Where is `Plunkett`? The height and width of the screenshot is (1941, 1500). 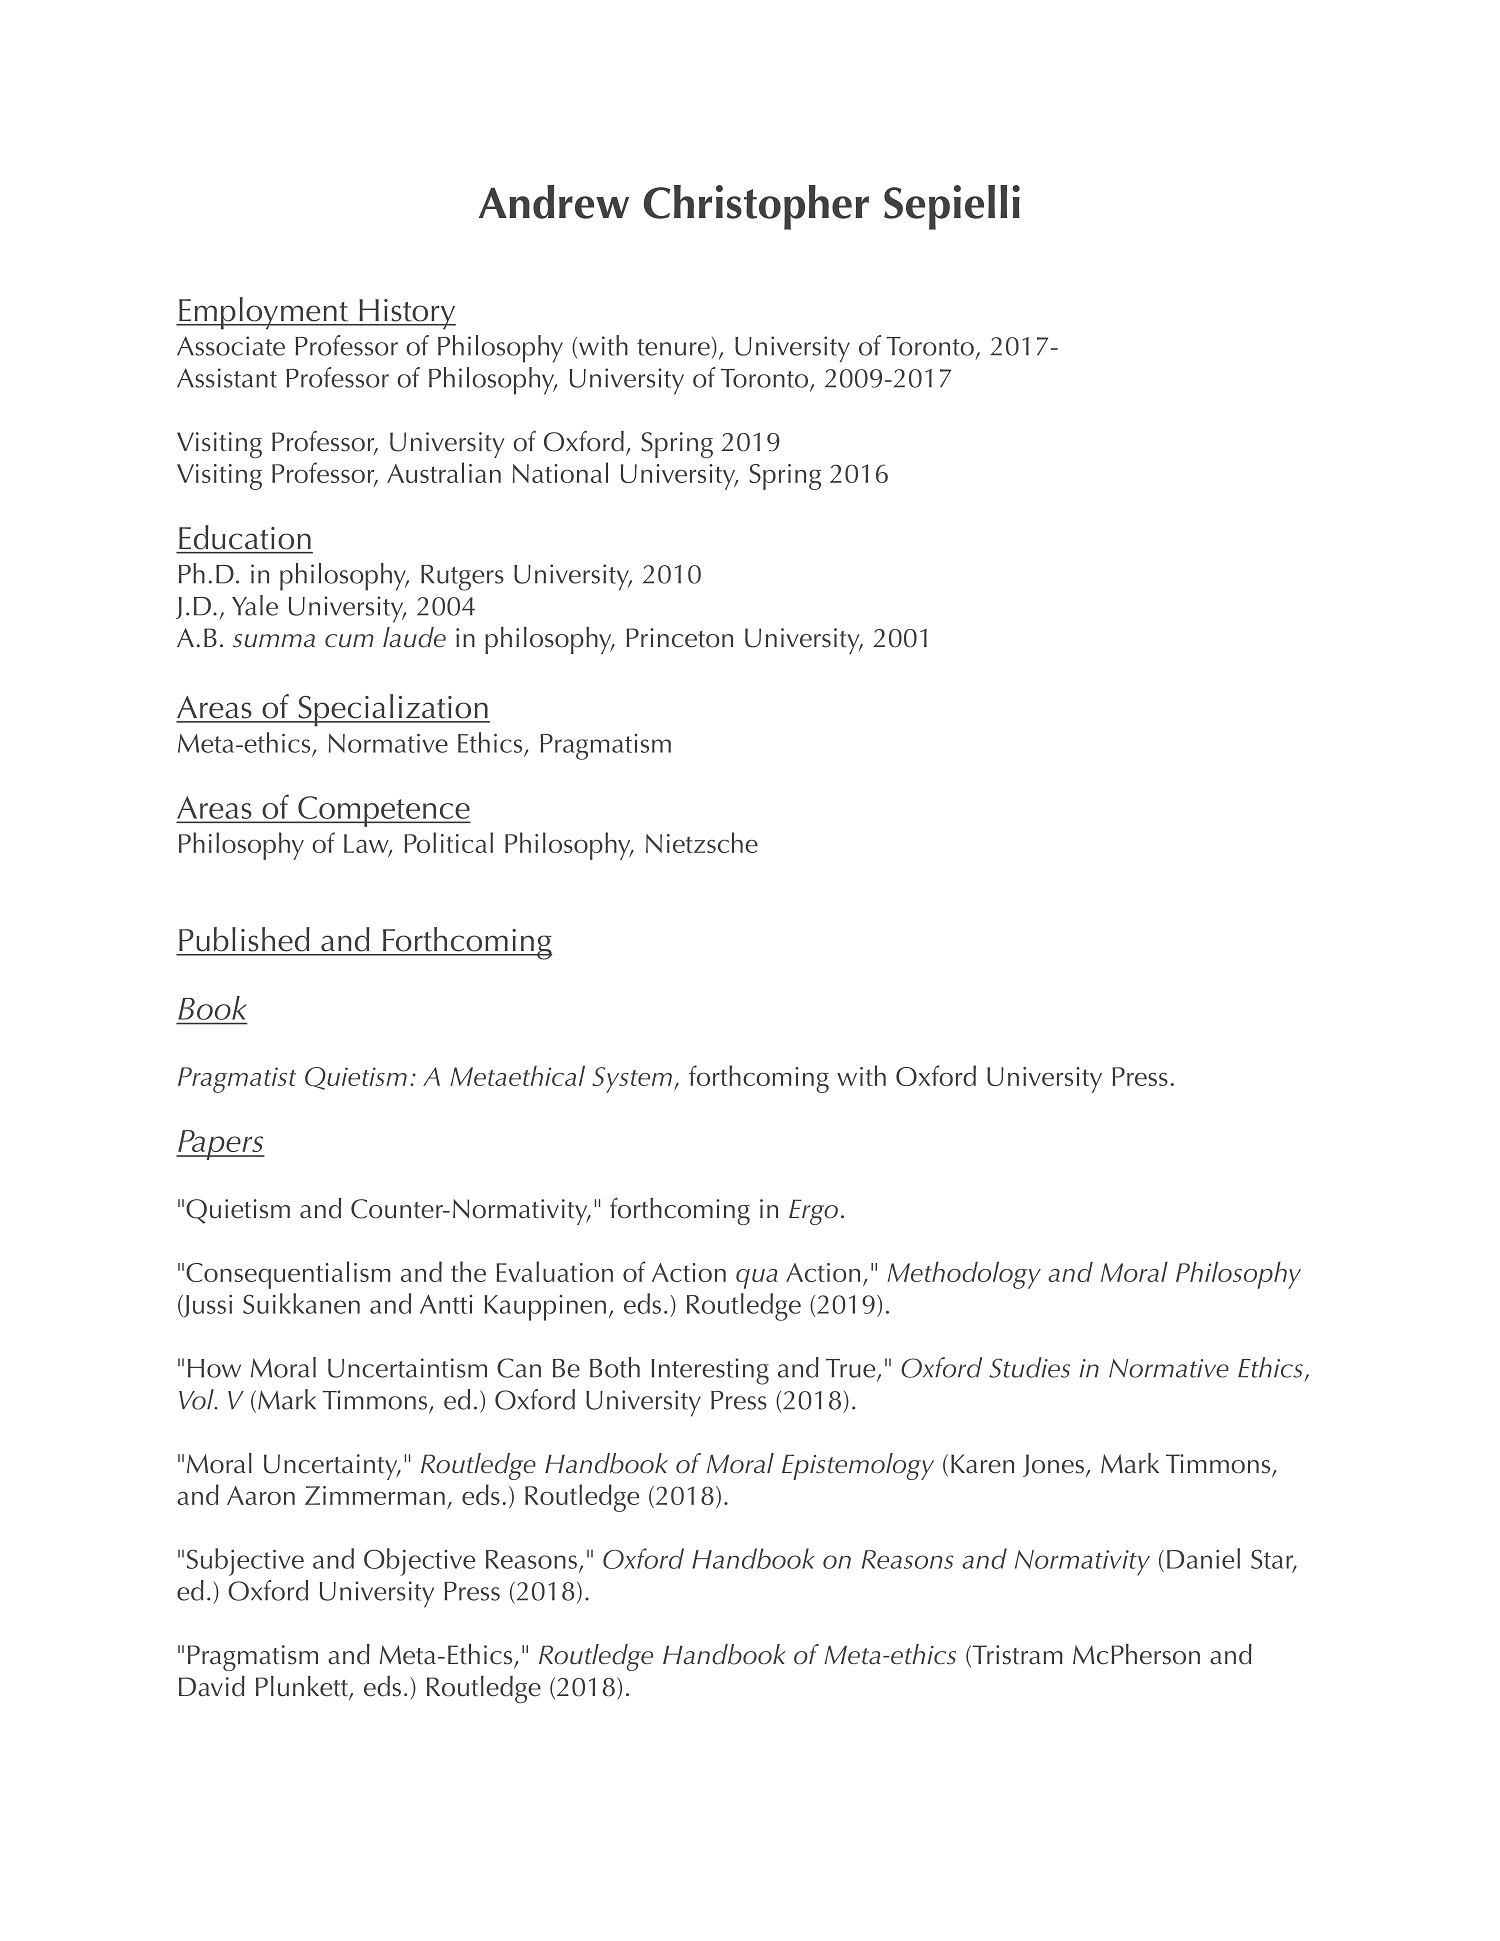
Plunkett is located at coordinates (303, 1687).
